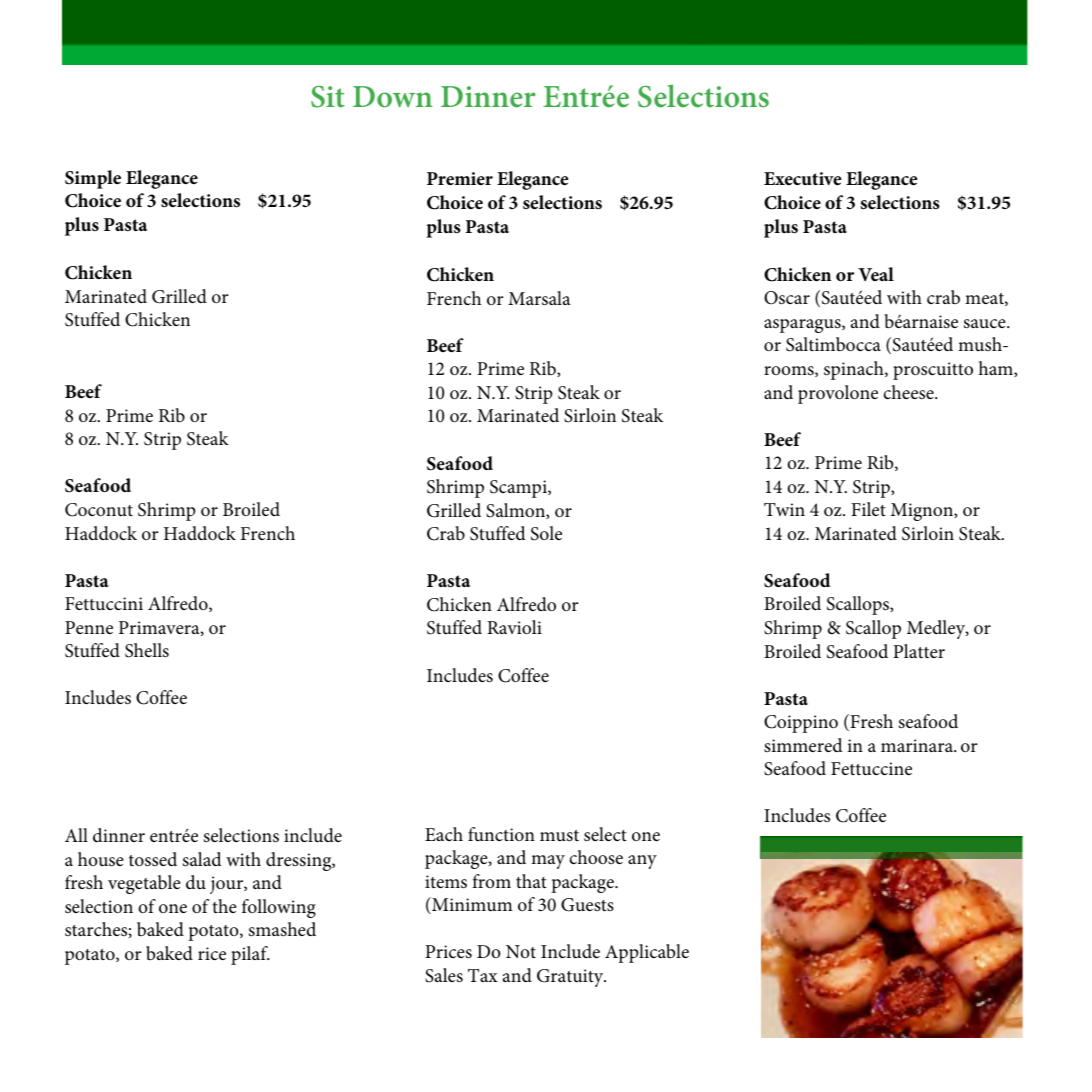 Image resolution: width=1092 pixels, height=1092 pixels. I want to click on Executive, so click(802, 178).
